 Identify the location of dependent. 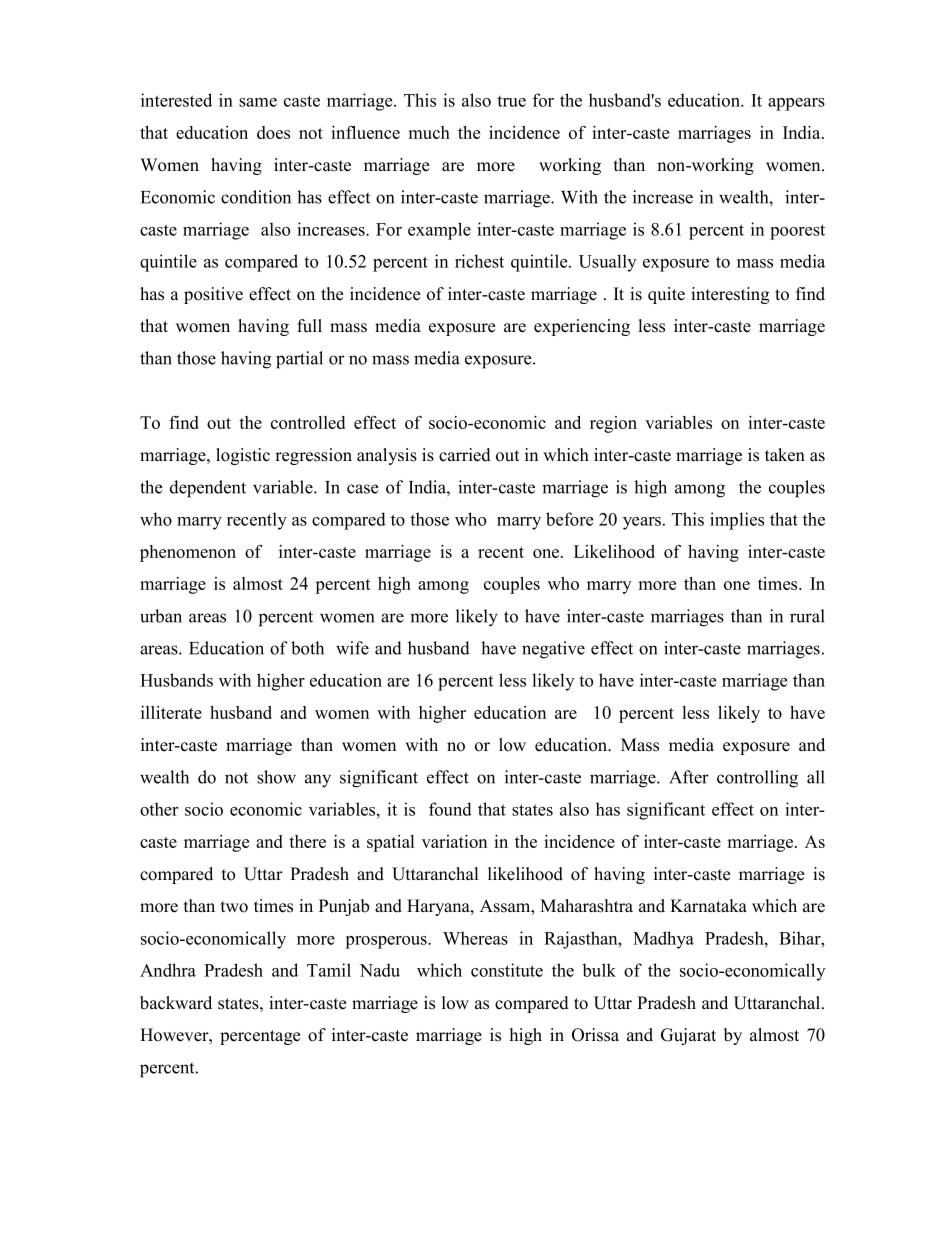
(208, 489).
